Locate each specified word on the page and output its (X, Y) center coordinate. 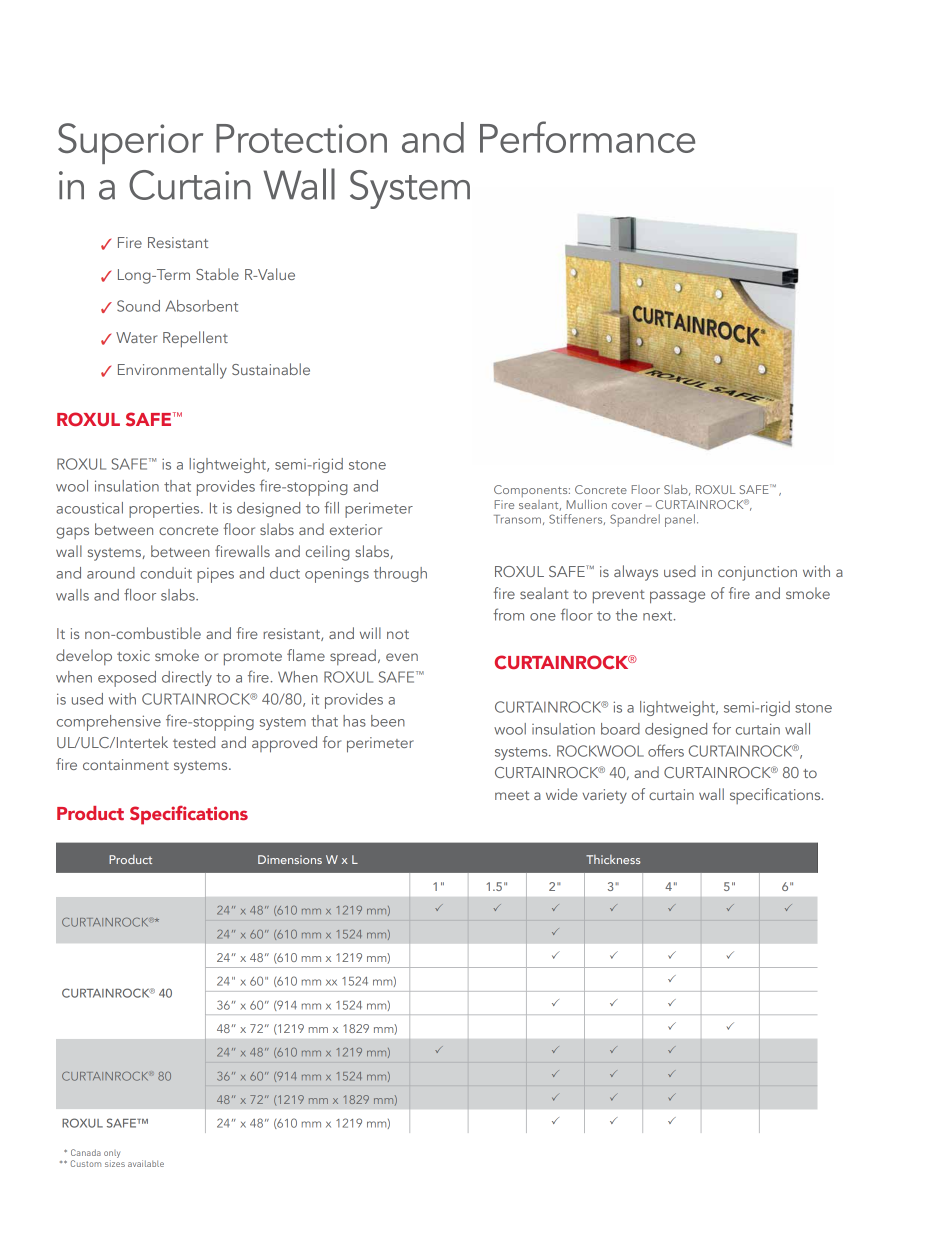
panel (680, 520)
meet (512, 795)
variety (604, 796)
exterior (356, 529)
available (146, 1163)
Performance (587, 137)
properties (165, 510)
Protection (301, 138)
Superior (130, 143)
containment (126, 764)
